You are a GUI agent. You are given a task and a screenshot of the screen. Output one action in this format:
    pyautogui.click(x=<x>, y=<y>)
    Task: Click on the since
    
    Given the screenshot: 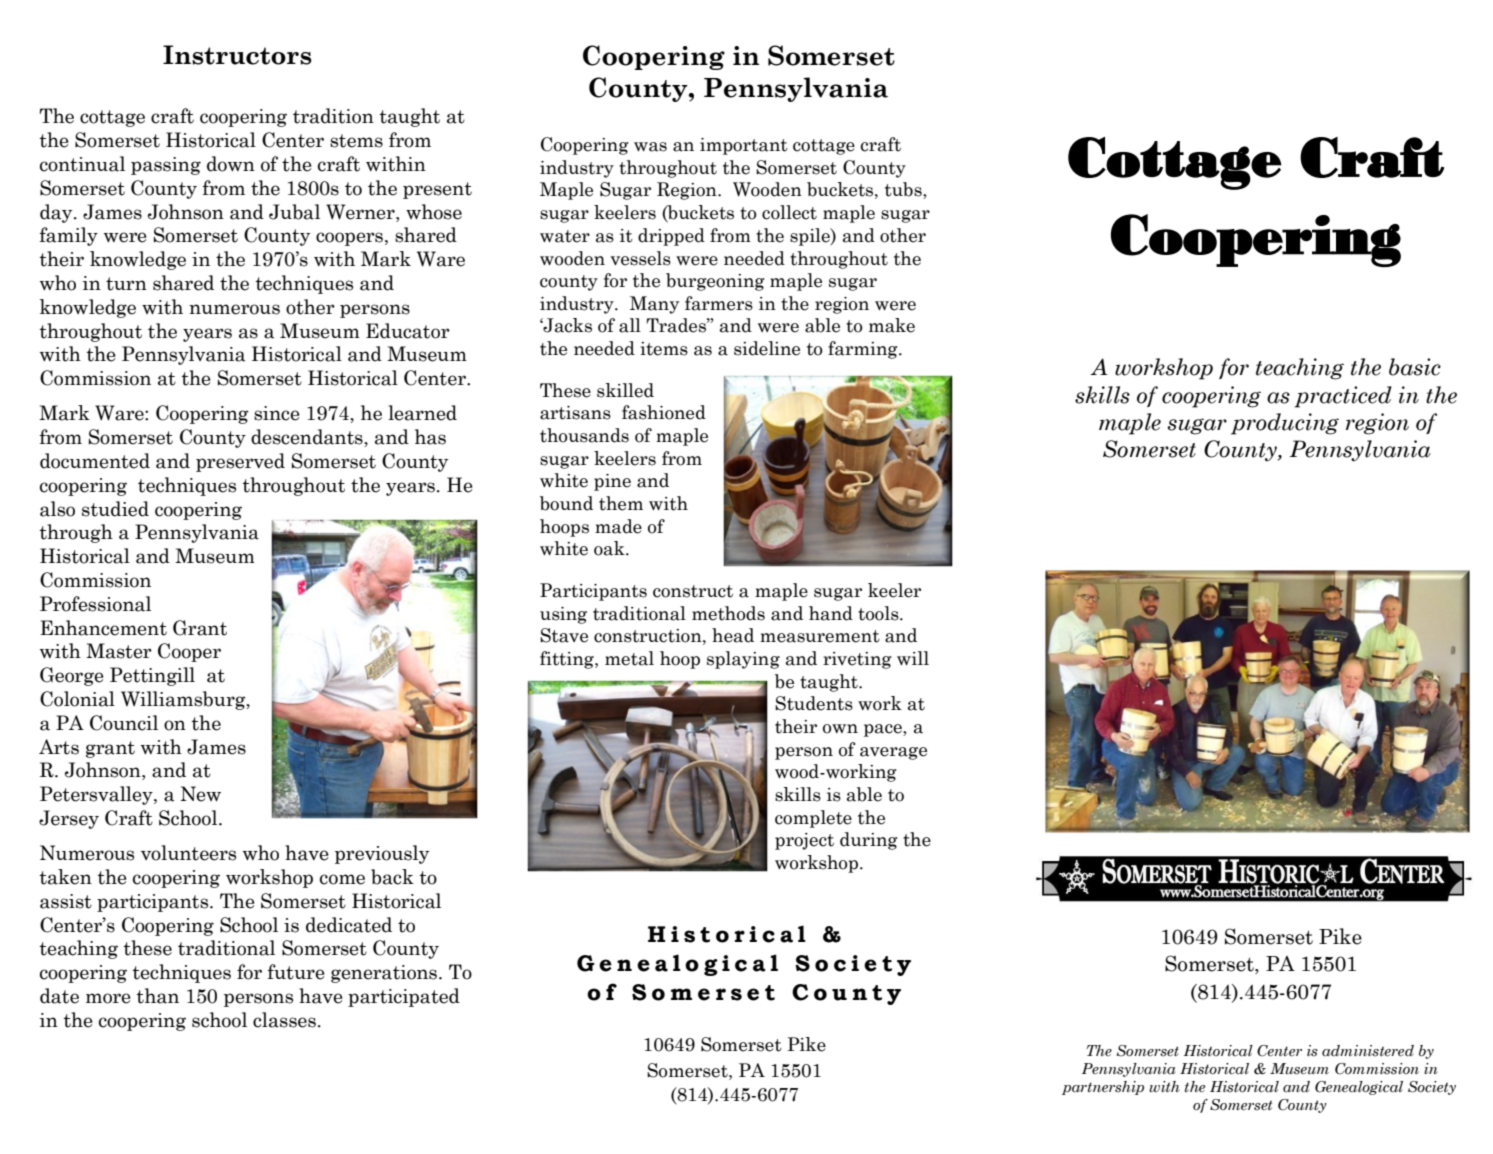 What is the action you would take?
    pyautogui.click(x=277, y=413)
